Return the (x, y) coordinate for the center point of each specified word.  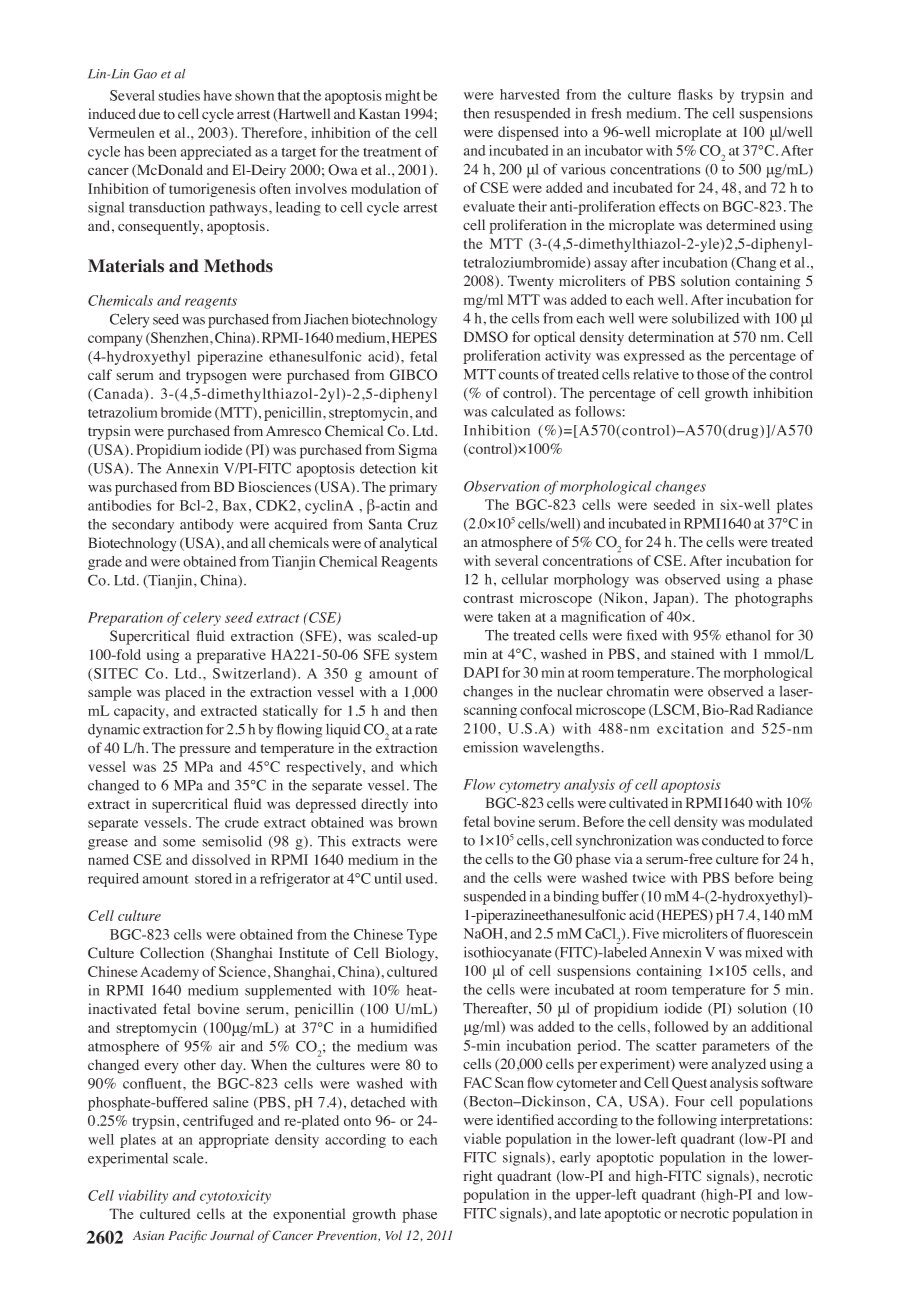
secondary (143, 526)
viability (143, 1197)
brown (417, 822)
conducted (733, 840)
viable (482, 1138)
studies (179, 95)
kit (430, 468)
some (179, 843)
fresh (606, 113)
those (713, 374)
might (403, 97)
